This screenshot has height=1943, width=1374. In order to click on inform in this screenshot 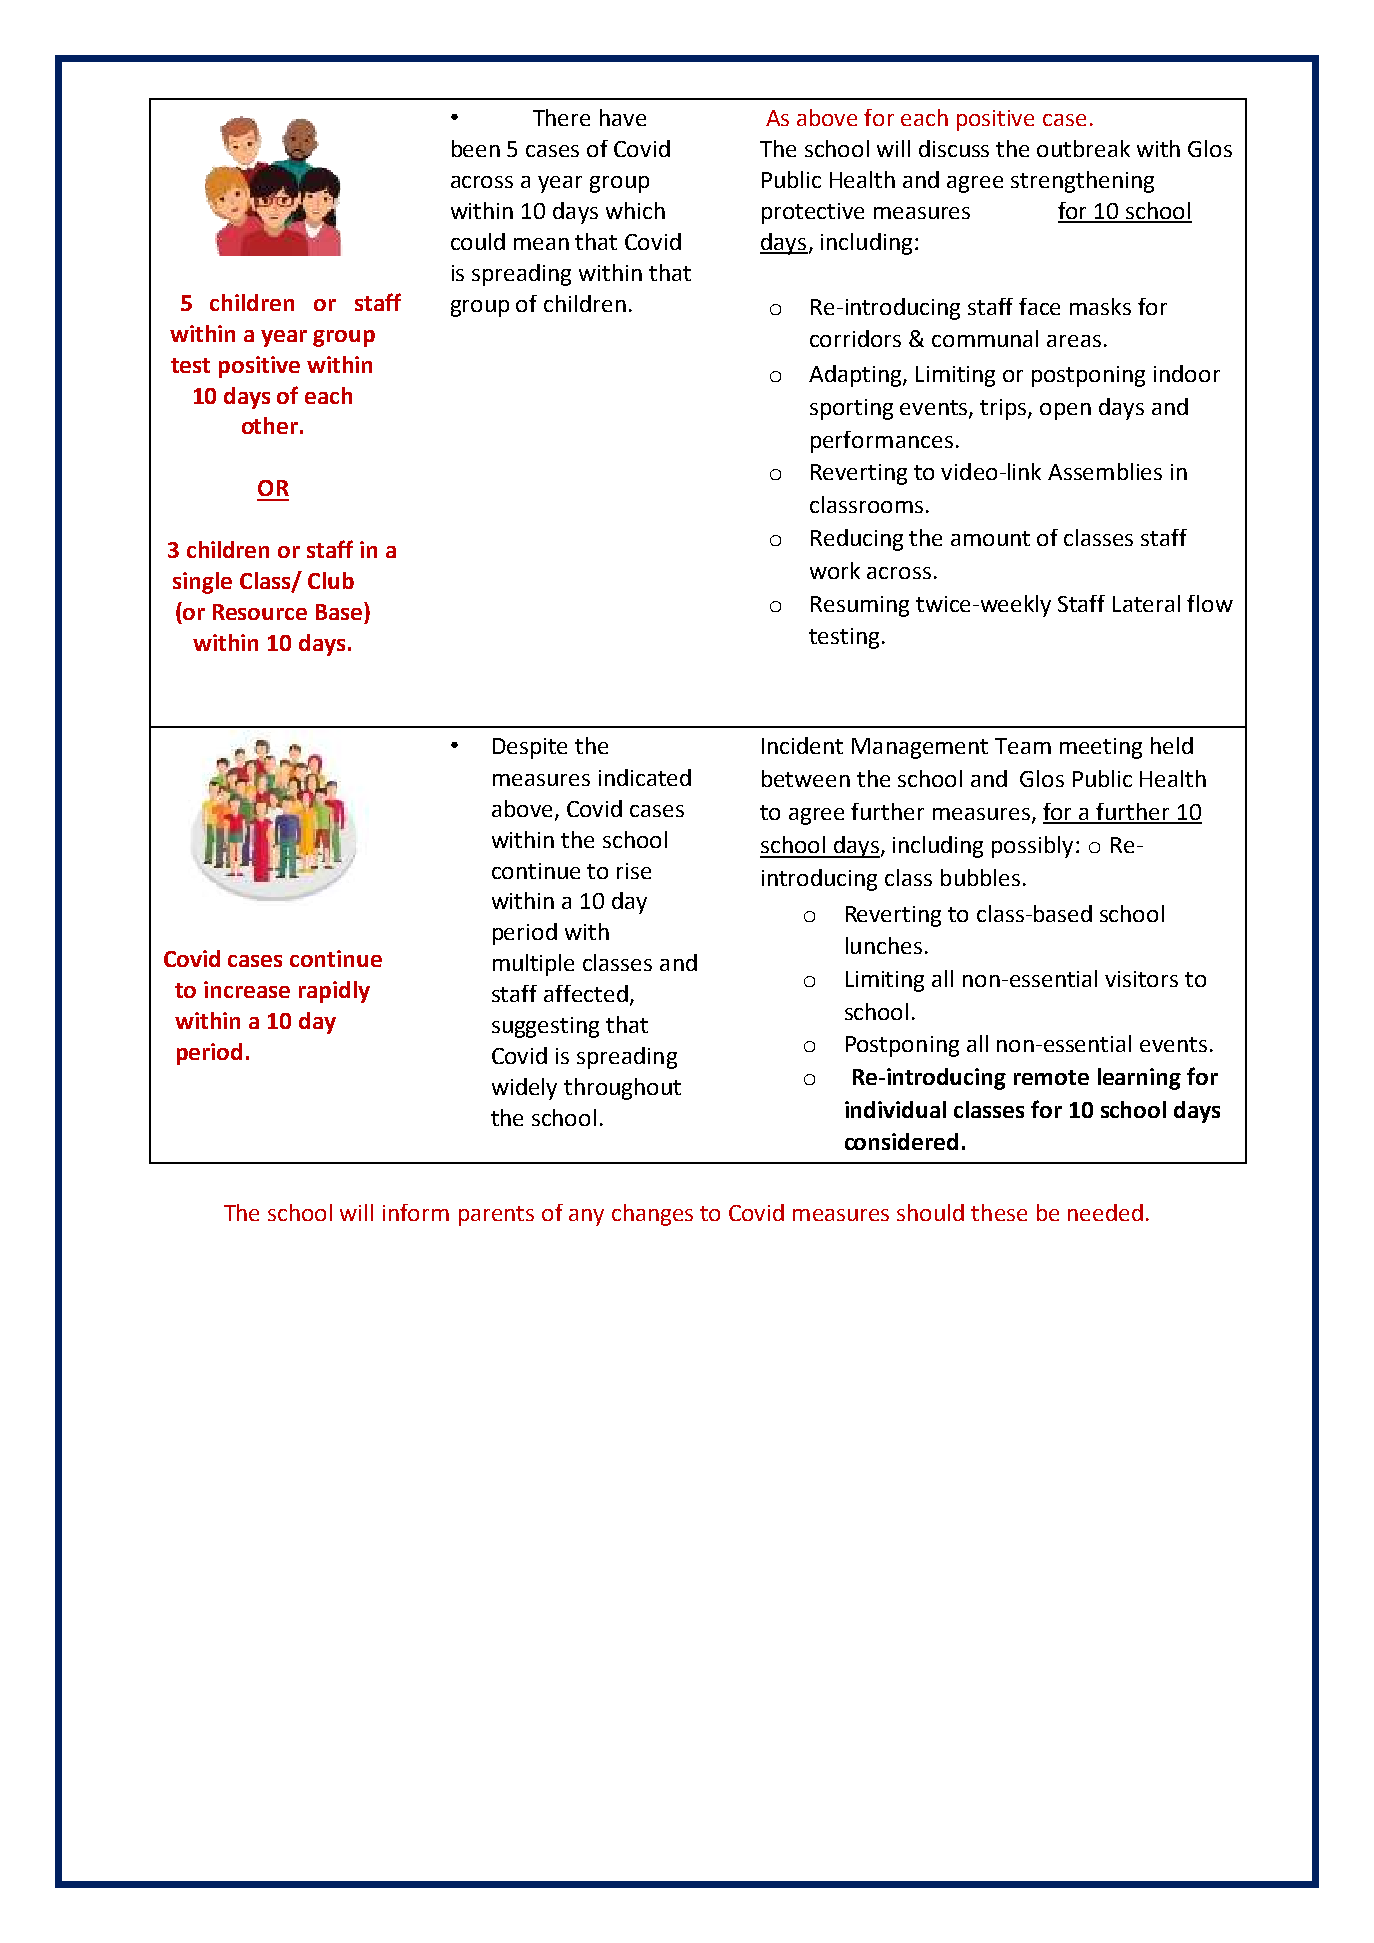, I will do `click(416, 1212)`.
